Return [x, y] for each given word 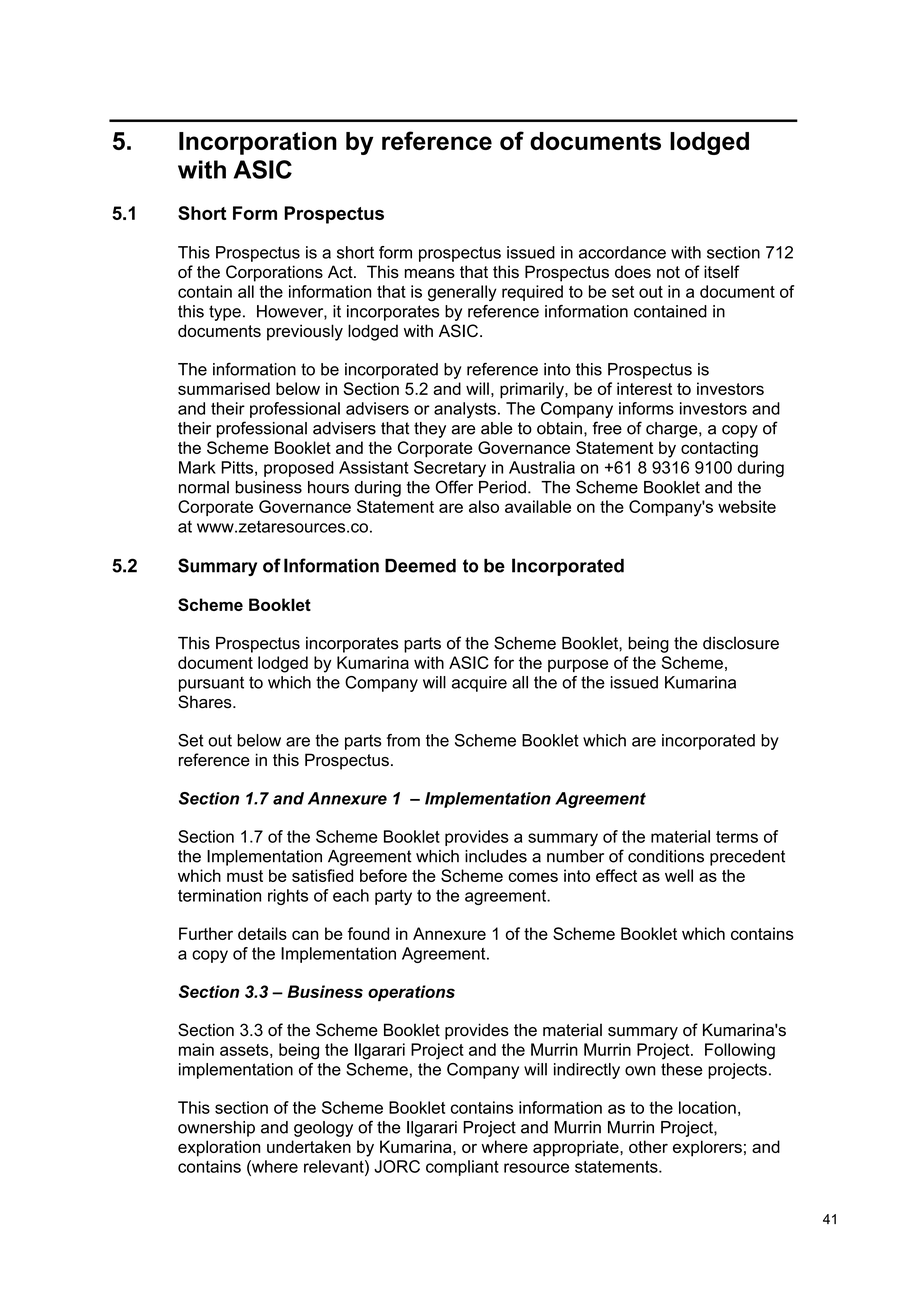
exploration [219, 1148]
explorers [707, 1148]
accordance [622, 252]
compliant [462, 1168]
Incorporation [258, 143]
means [430, 273]
